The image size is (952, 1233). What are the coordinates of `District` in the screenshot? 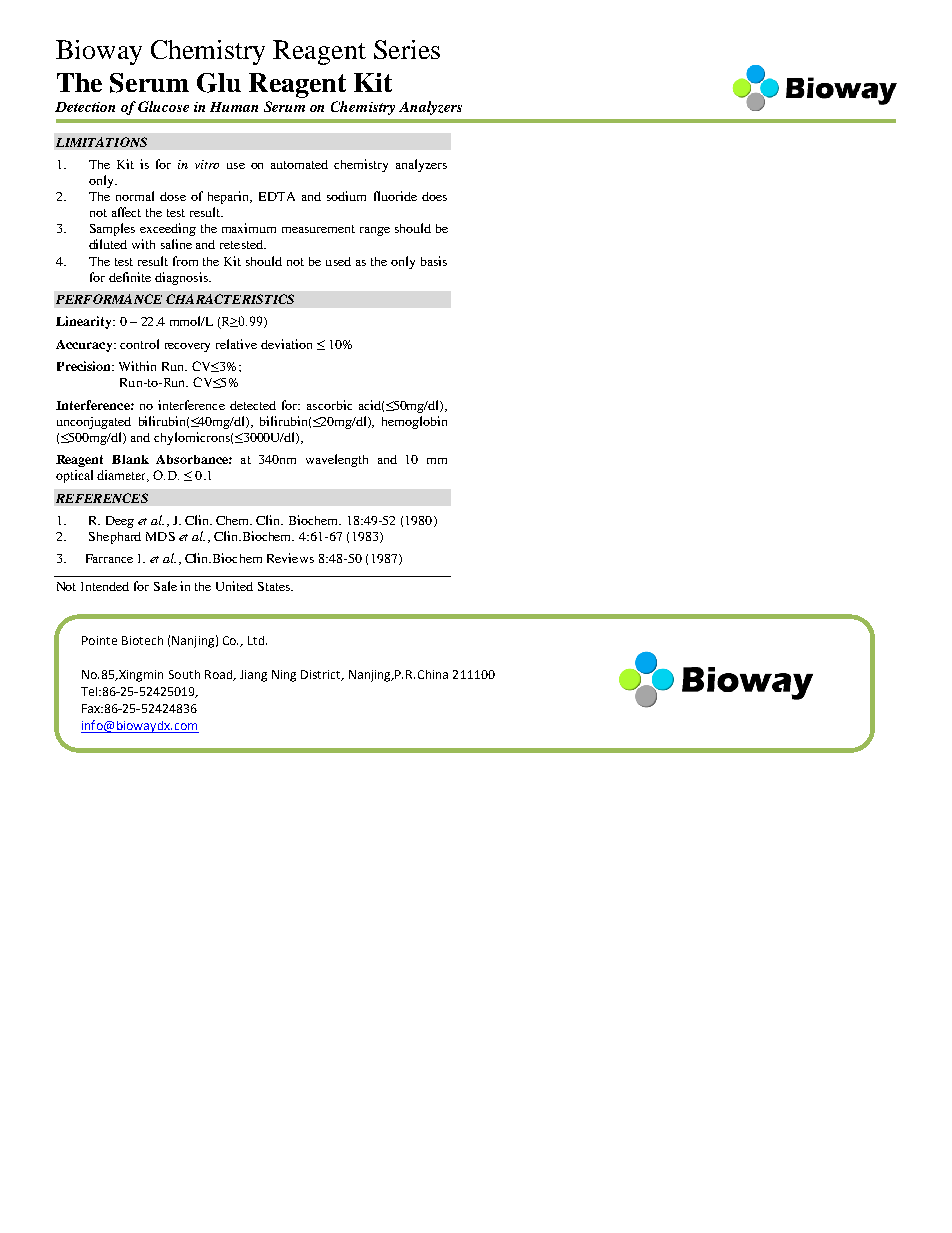 It's located at (322, 675).
